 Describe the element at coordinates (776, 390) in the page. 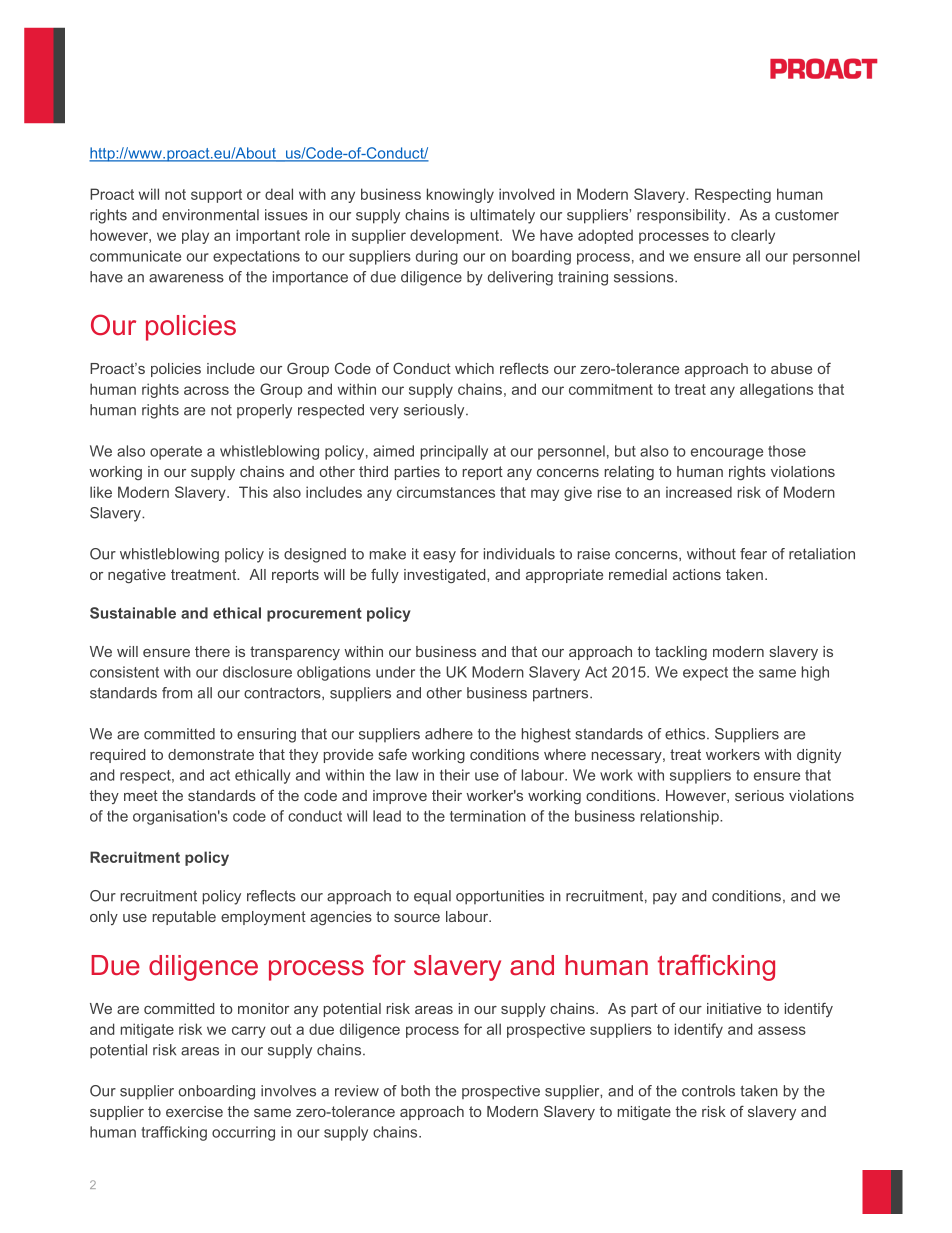

I see `allegations` at that location.
